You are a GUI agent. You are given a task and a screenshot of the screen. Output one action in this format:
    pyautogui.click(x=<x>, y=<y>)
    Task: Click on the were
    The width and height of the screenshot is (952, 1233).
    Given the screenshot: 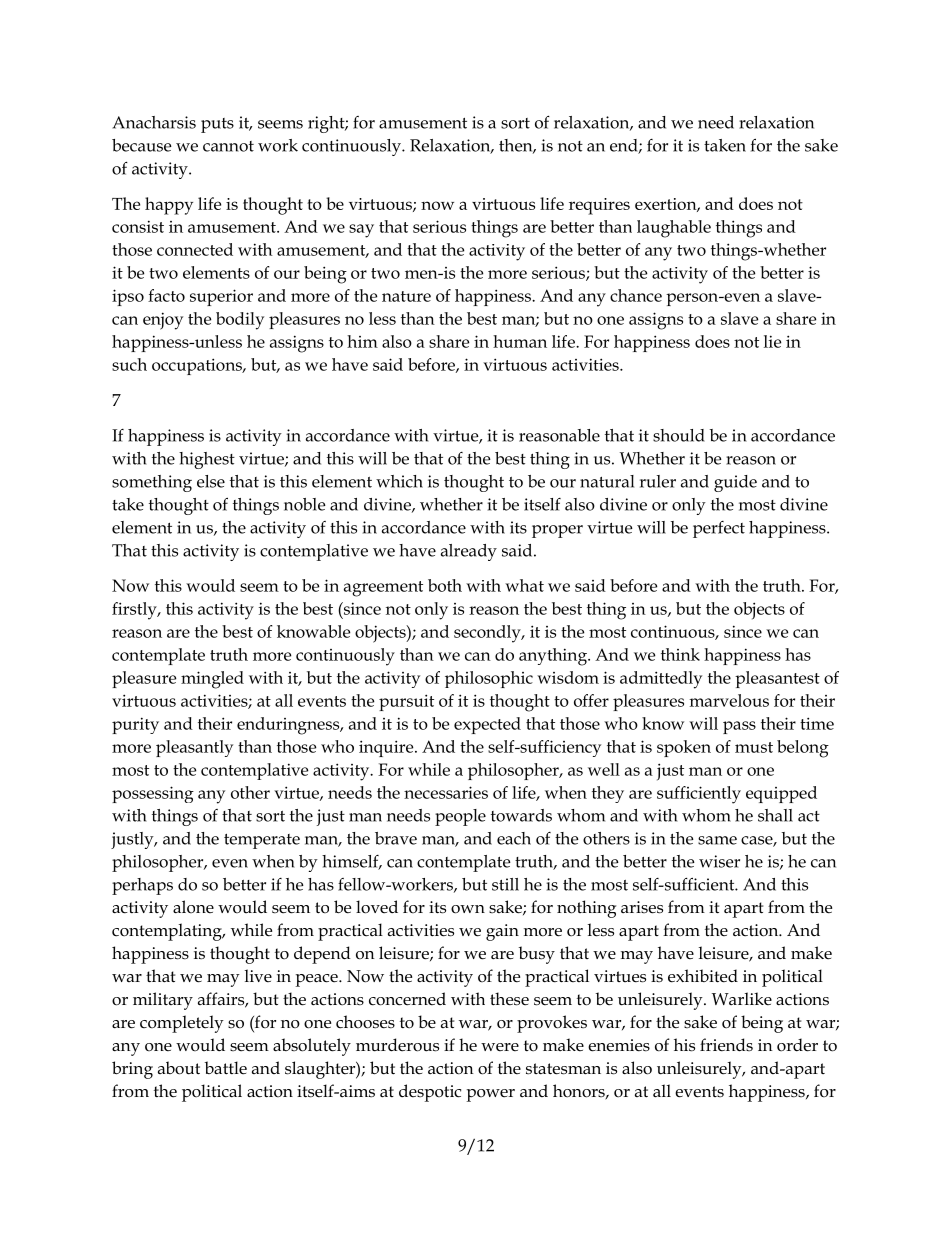 What is the action you would take?
    pyautogui.click(x=500, y=1047)
